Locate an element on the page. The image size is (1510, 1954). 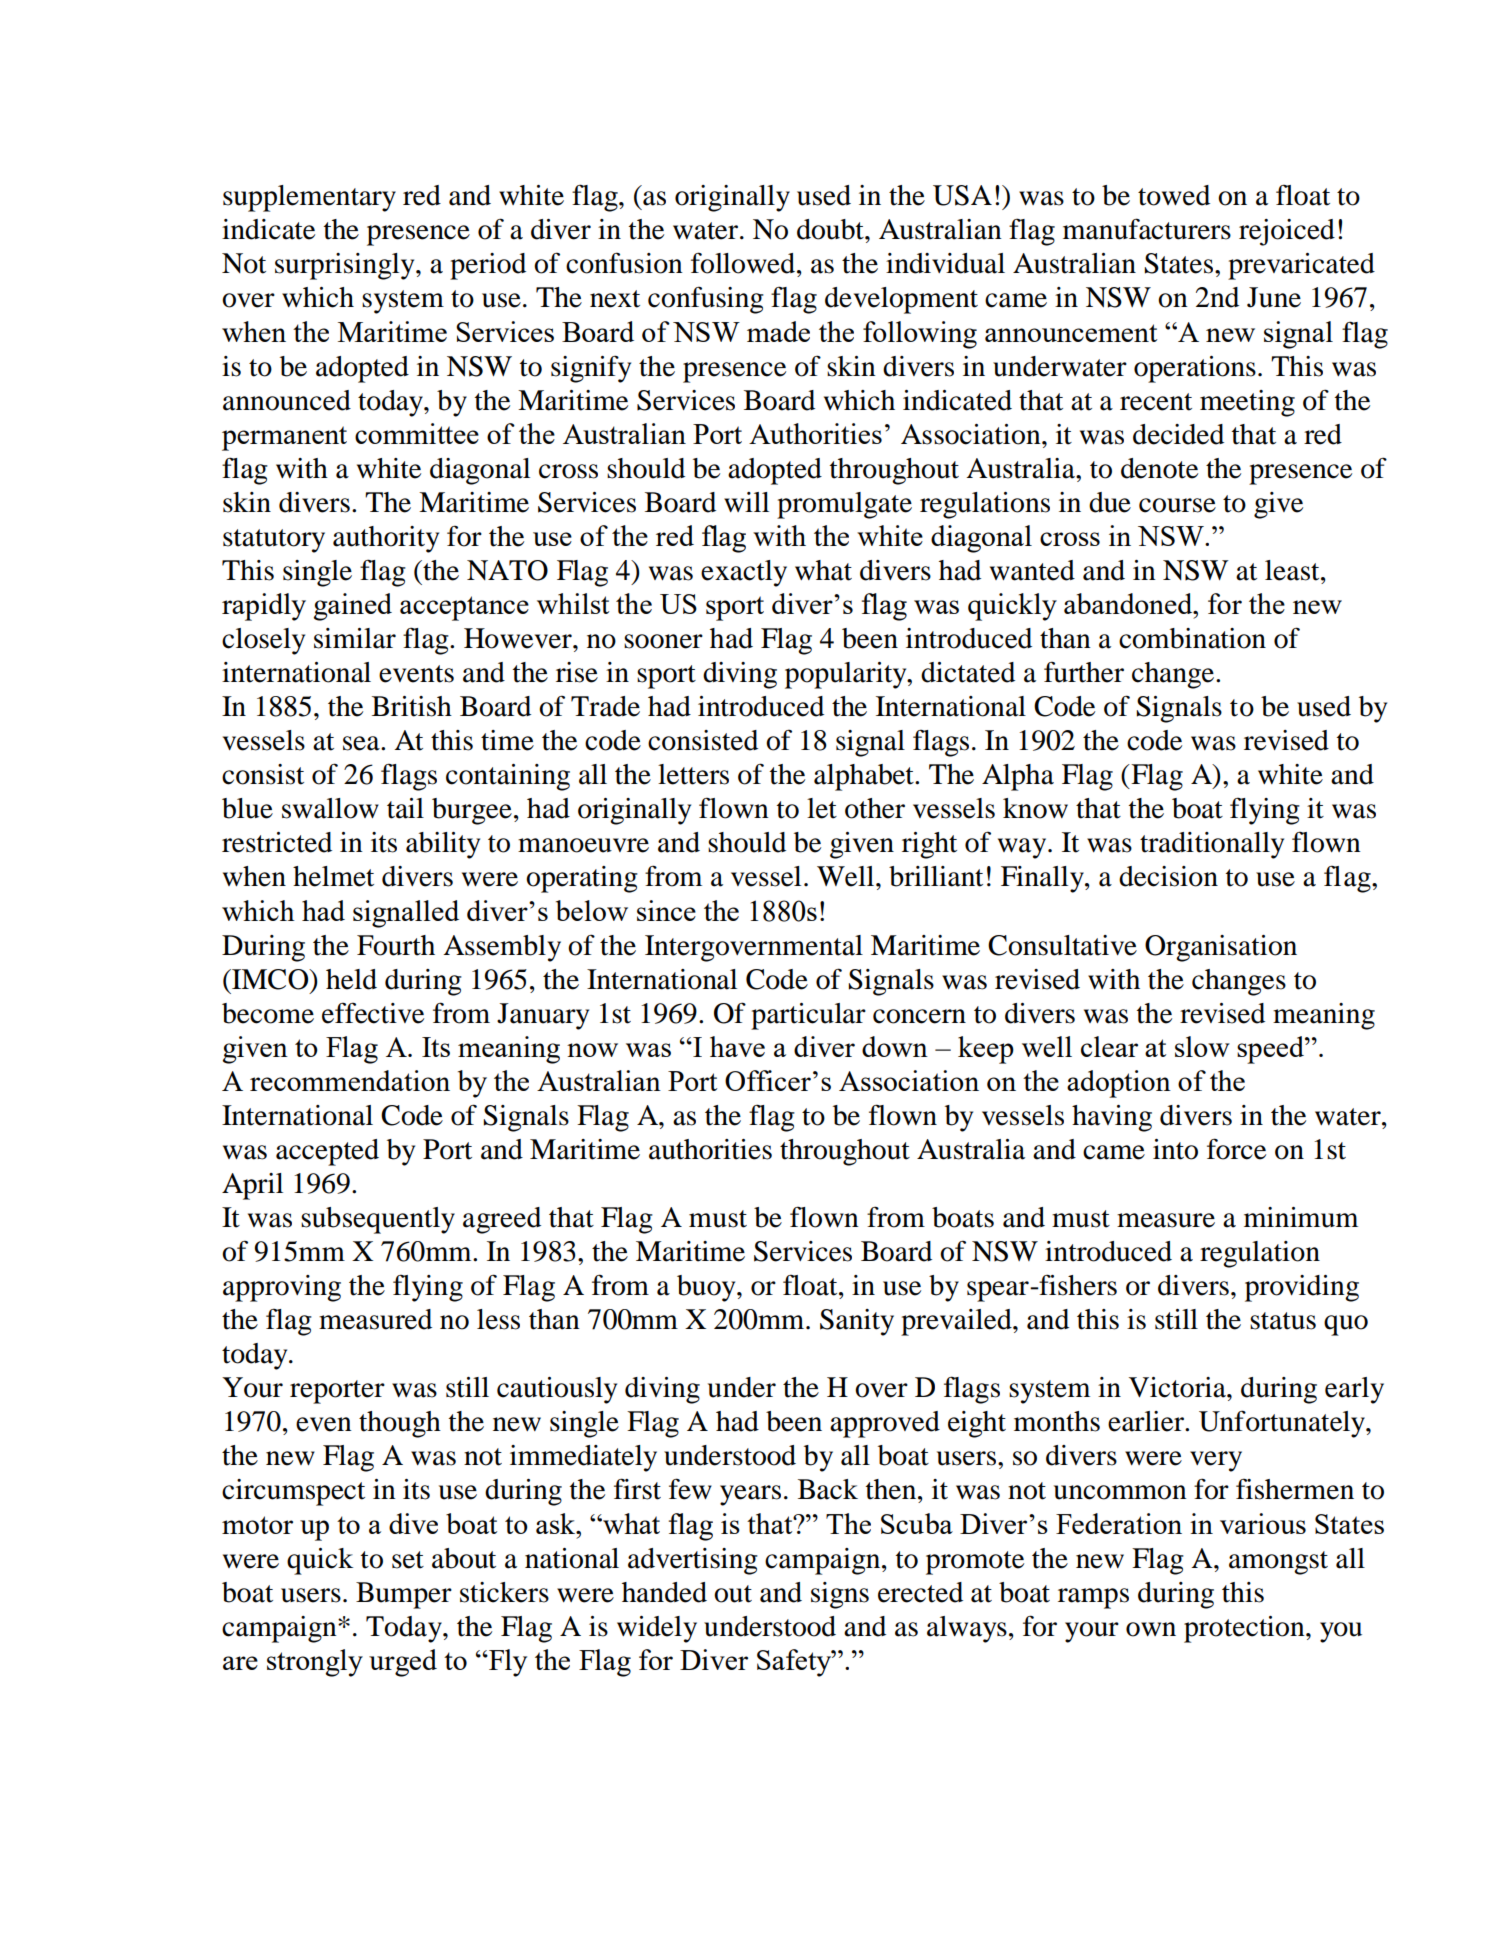
surprisingly is located at coordinates (346, 266).
